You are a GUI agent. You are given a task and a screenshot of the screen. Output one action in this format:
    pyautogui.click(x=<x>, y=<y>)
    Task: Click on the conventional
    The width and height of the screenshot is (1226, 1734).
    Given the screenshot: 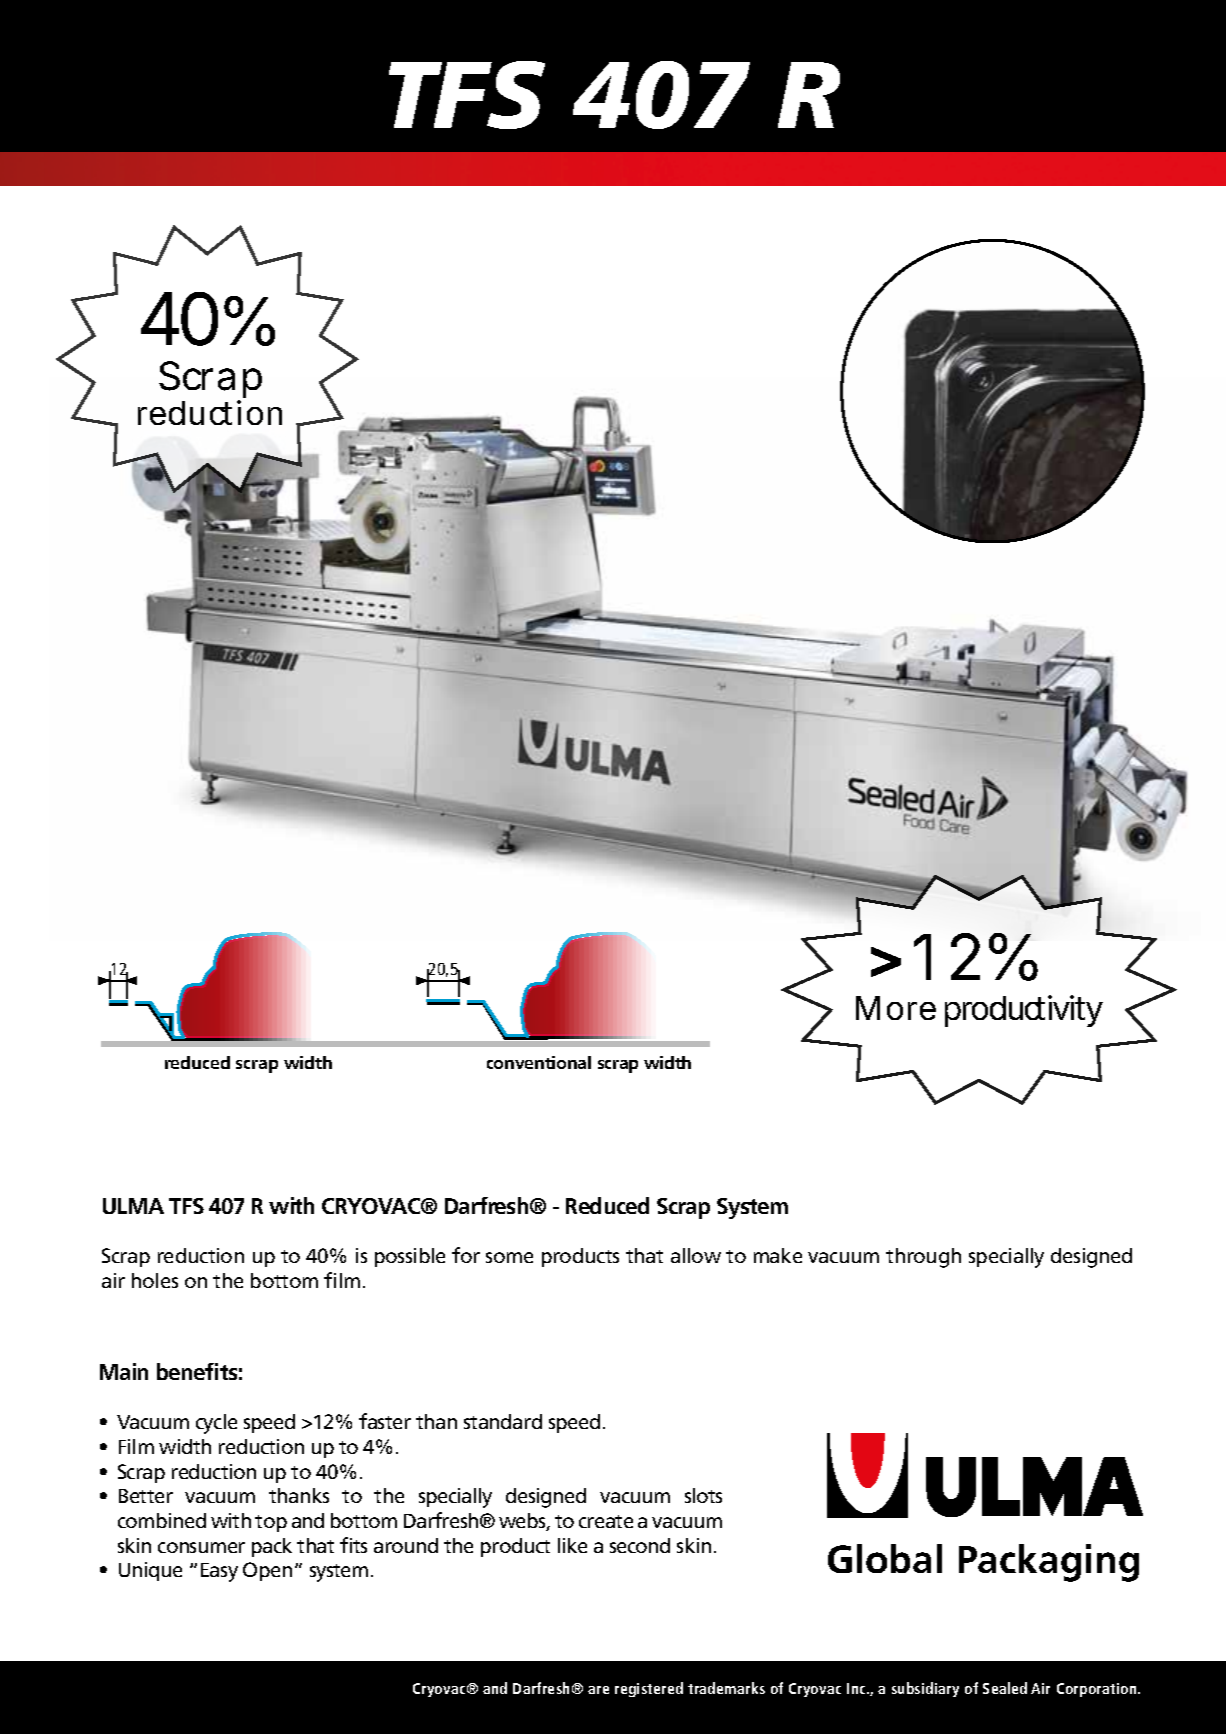 What is the action you would take?
    pyautogui.click(x=539, y=1062)
